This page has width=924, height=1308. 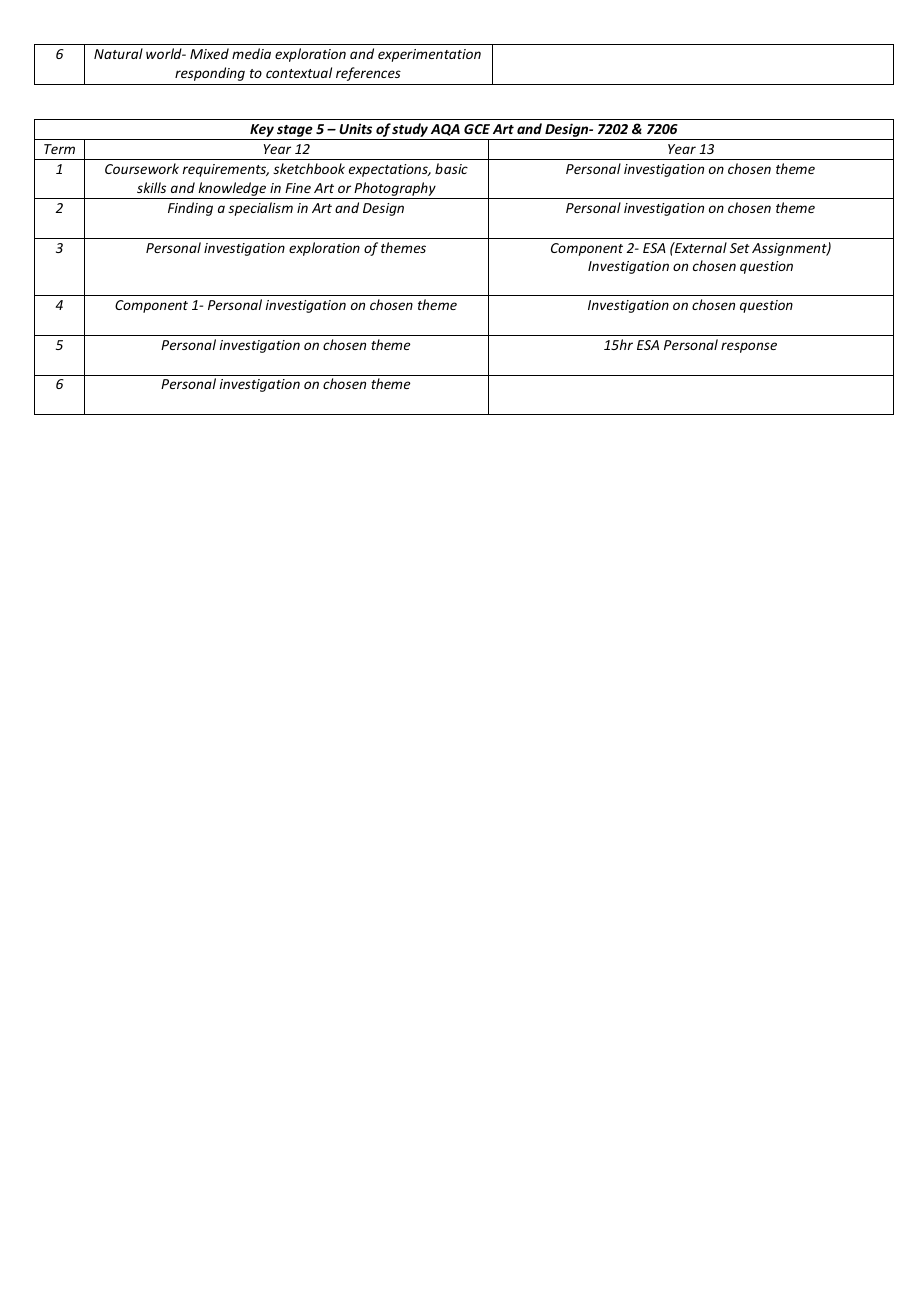 I want to click on references, so click(x=368, y=74).
